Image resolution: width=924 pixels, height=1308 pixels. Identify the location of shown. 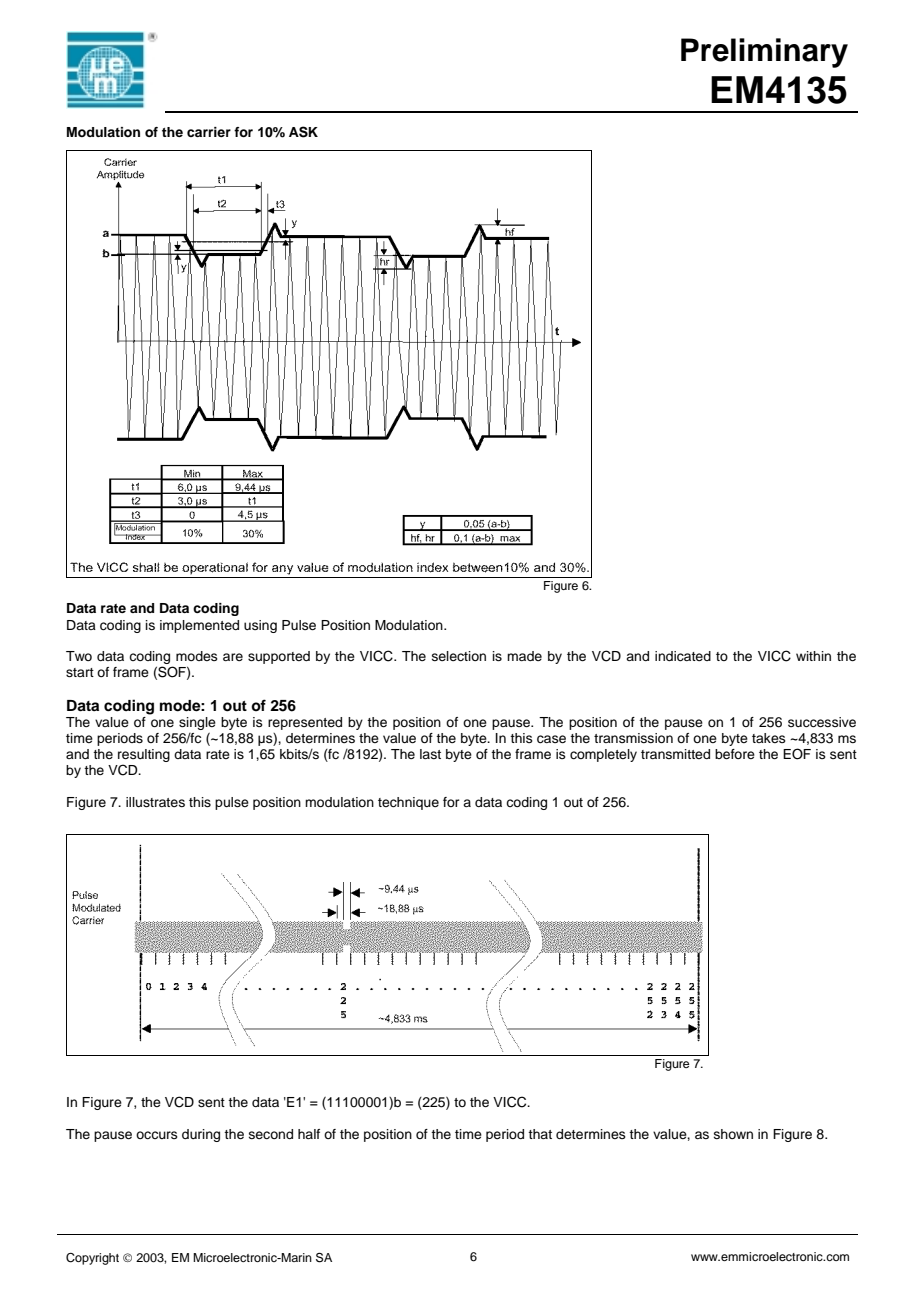
(733, 1134).
